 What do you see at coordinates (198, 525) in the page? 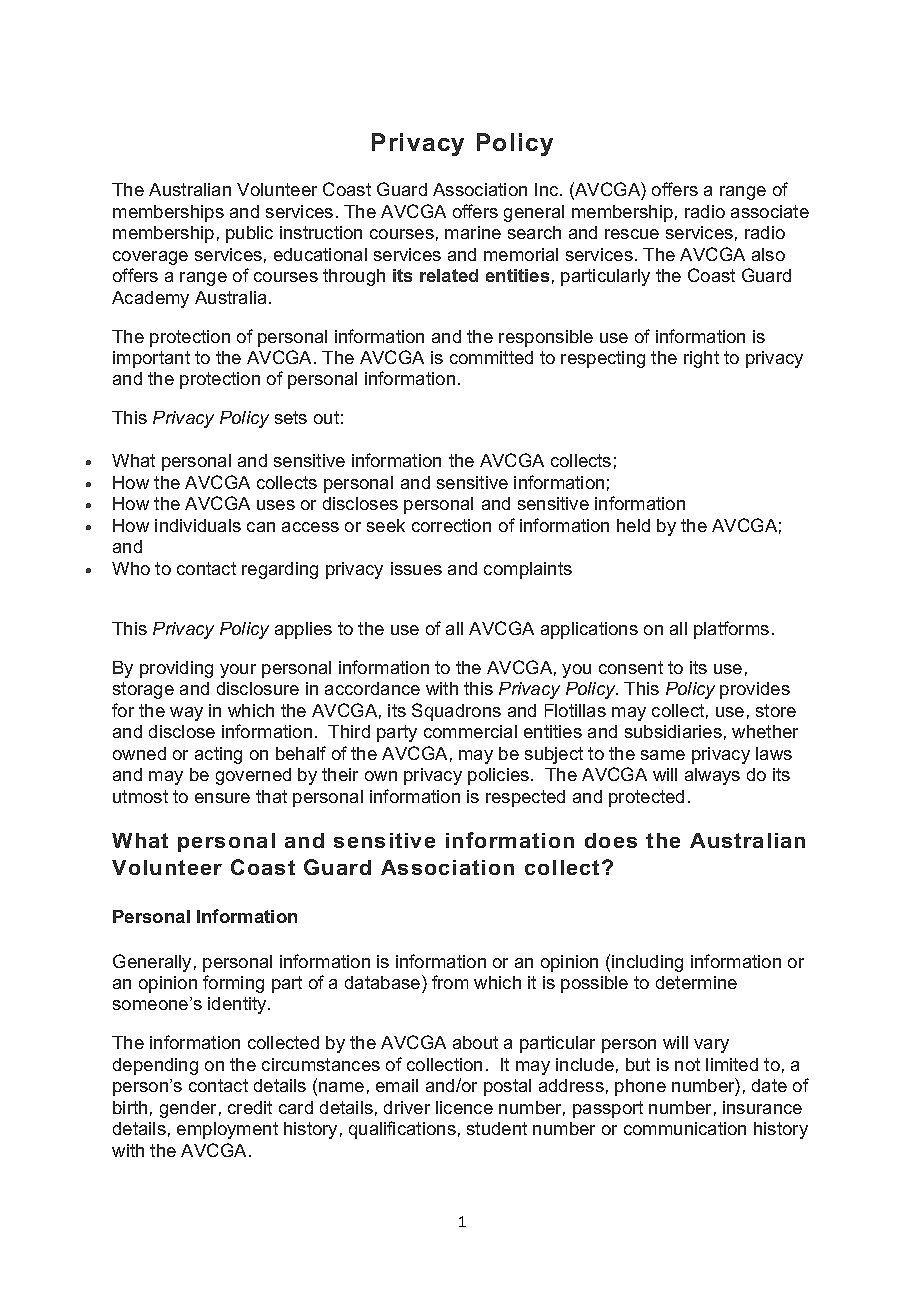
I see `individuals` at bounding box center [198, 525].
